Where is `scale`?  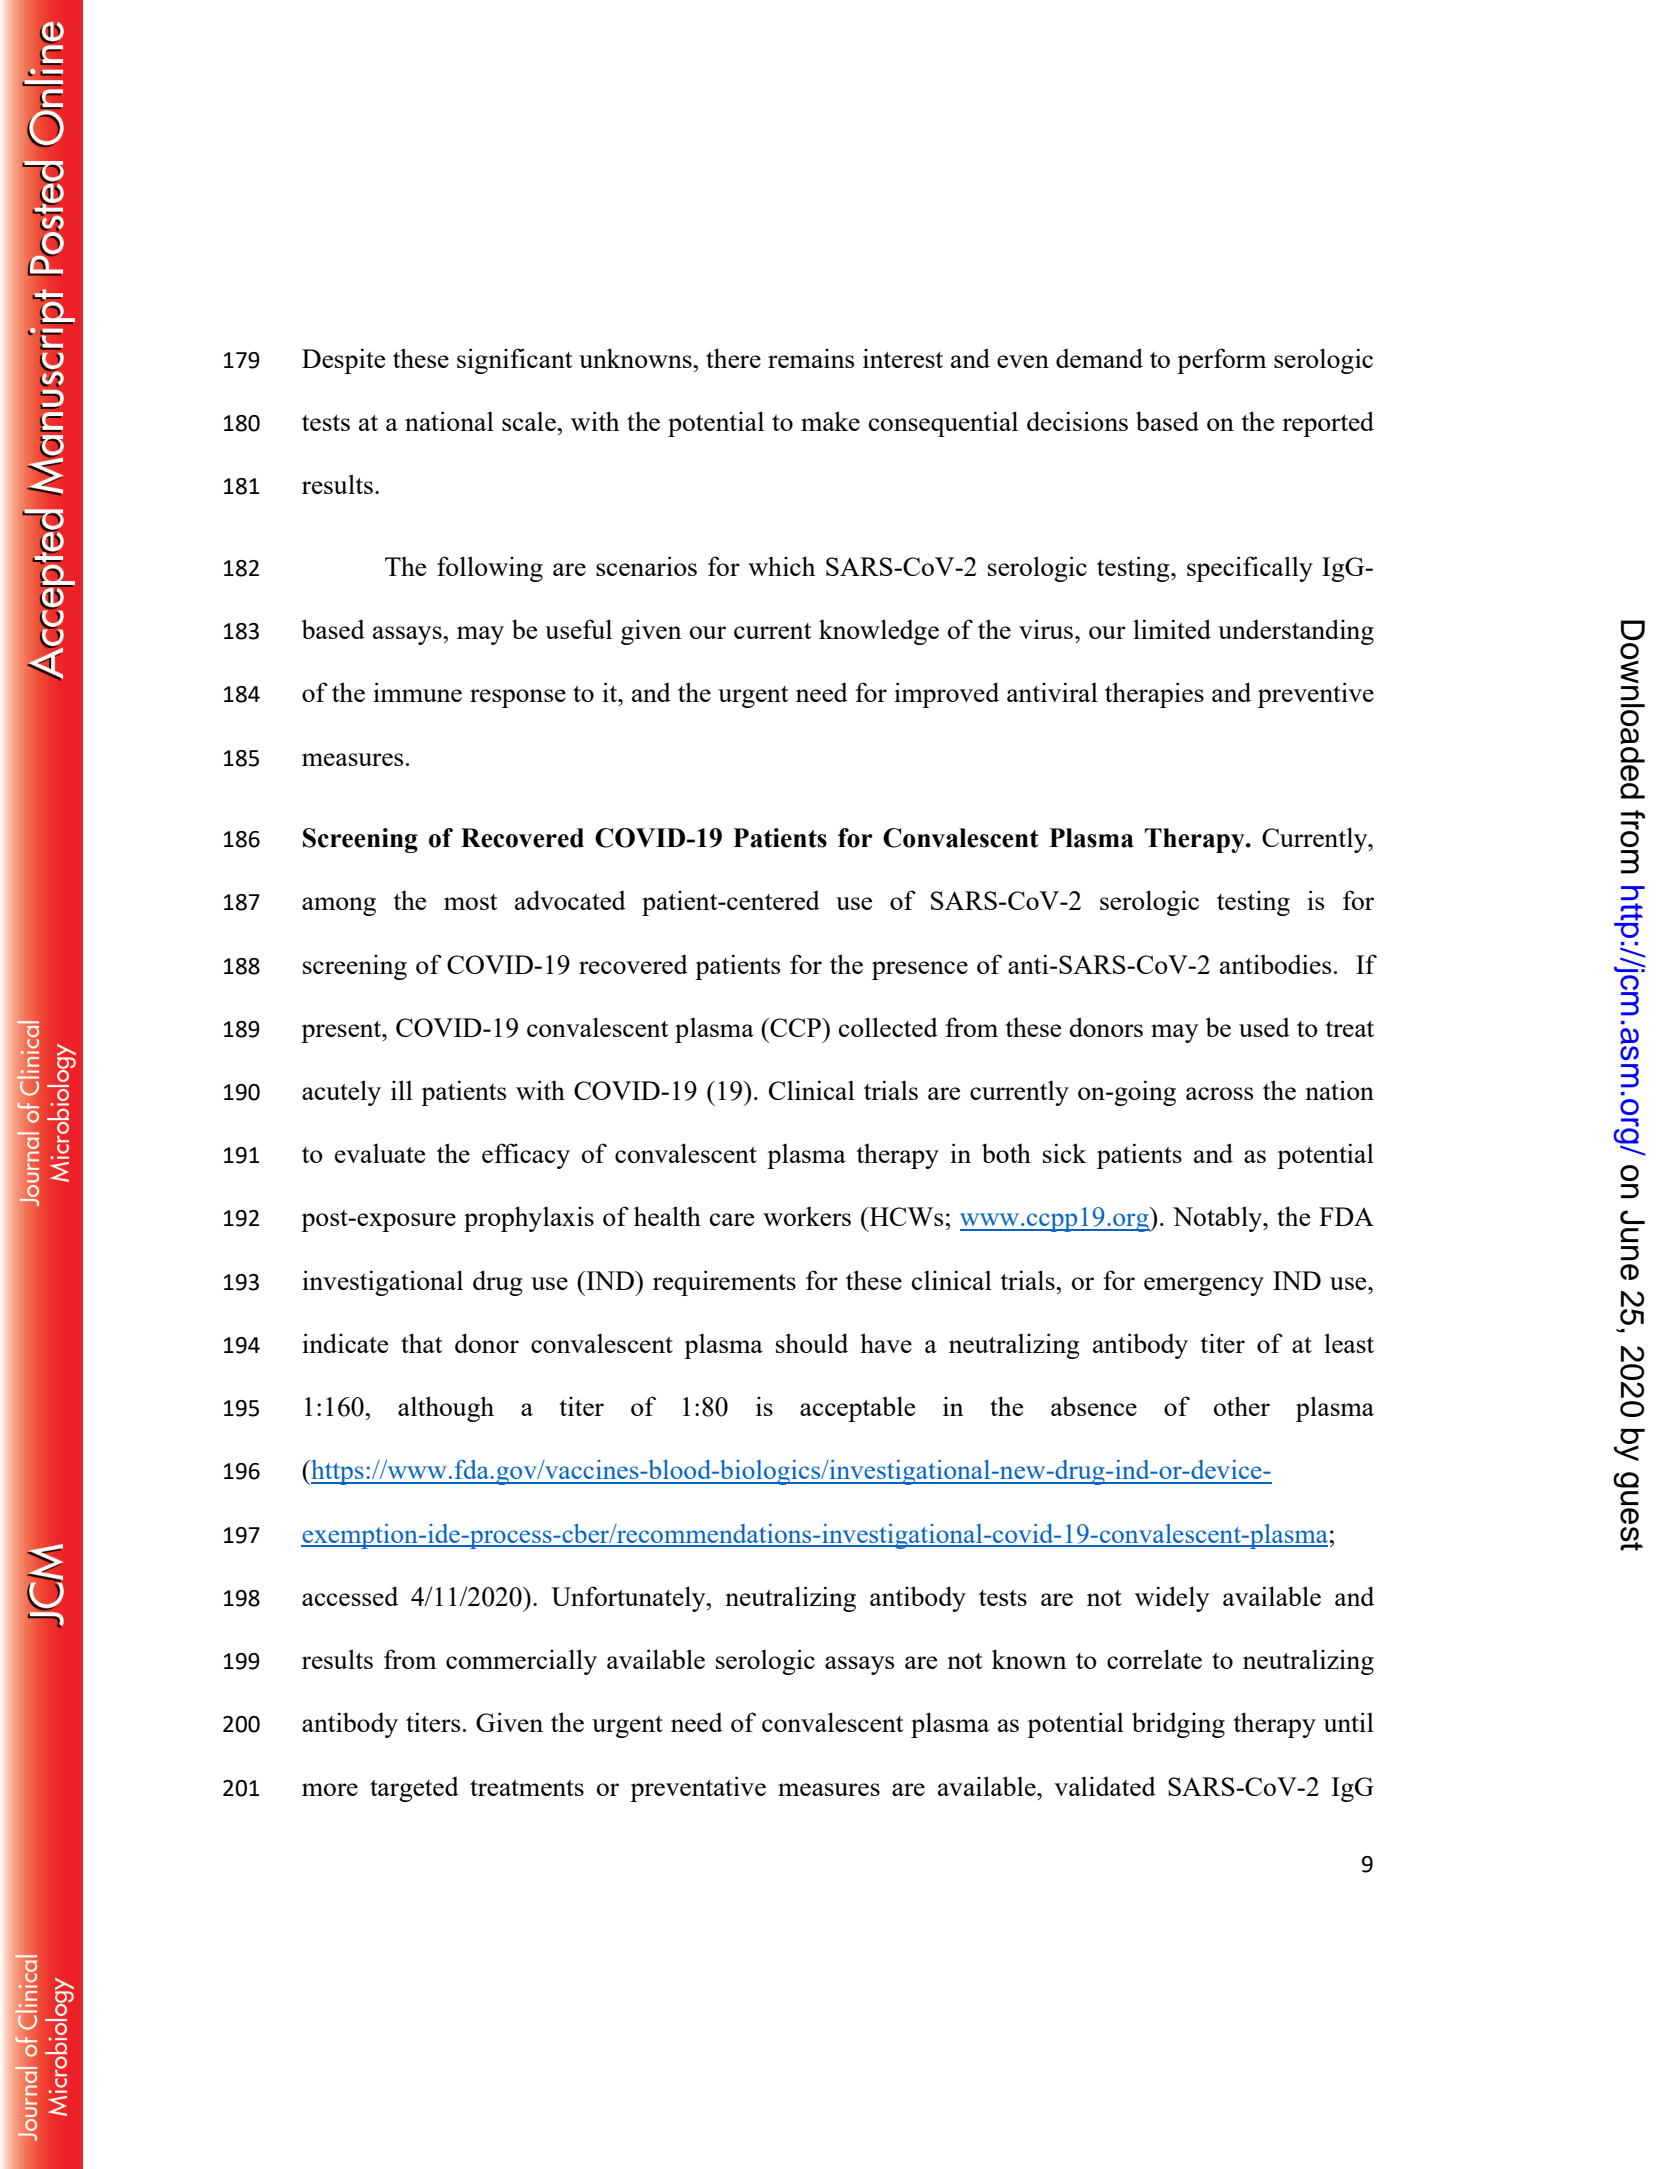
scale is located at coordinates (530, 421).
